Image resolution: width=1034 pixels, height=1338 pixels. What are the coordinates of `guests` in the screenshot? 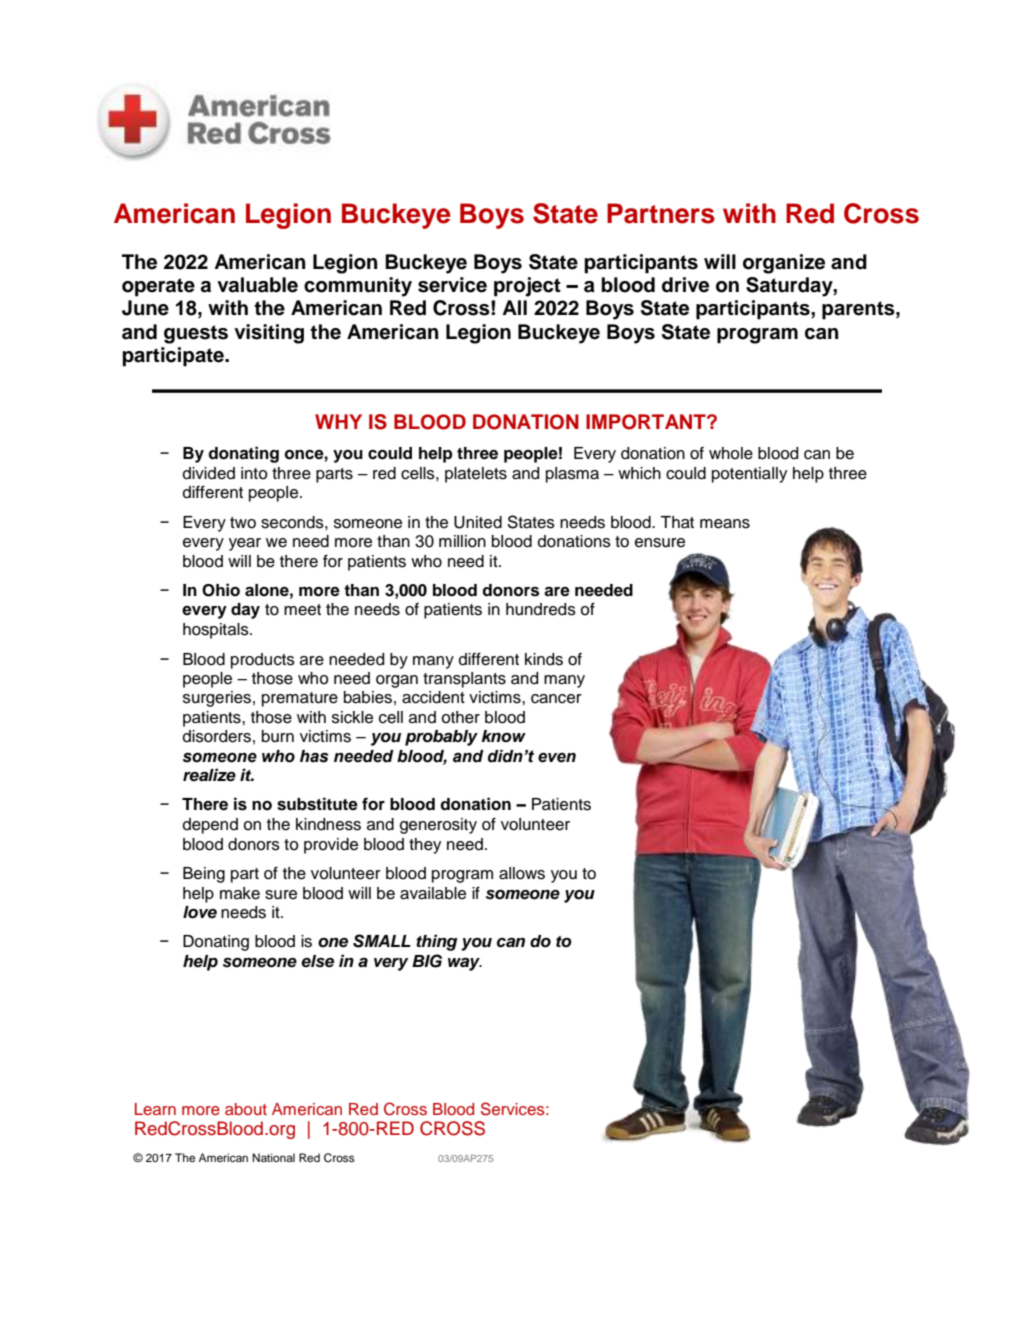 It's located at (196, 334).
